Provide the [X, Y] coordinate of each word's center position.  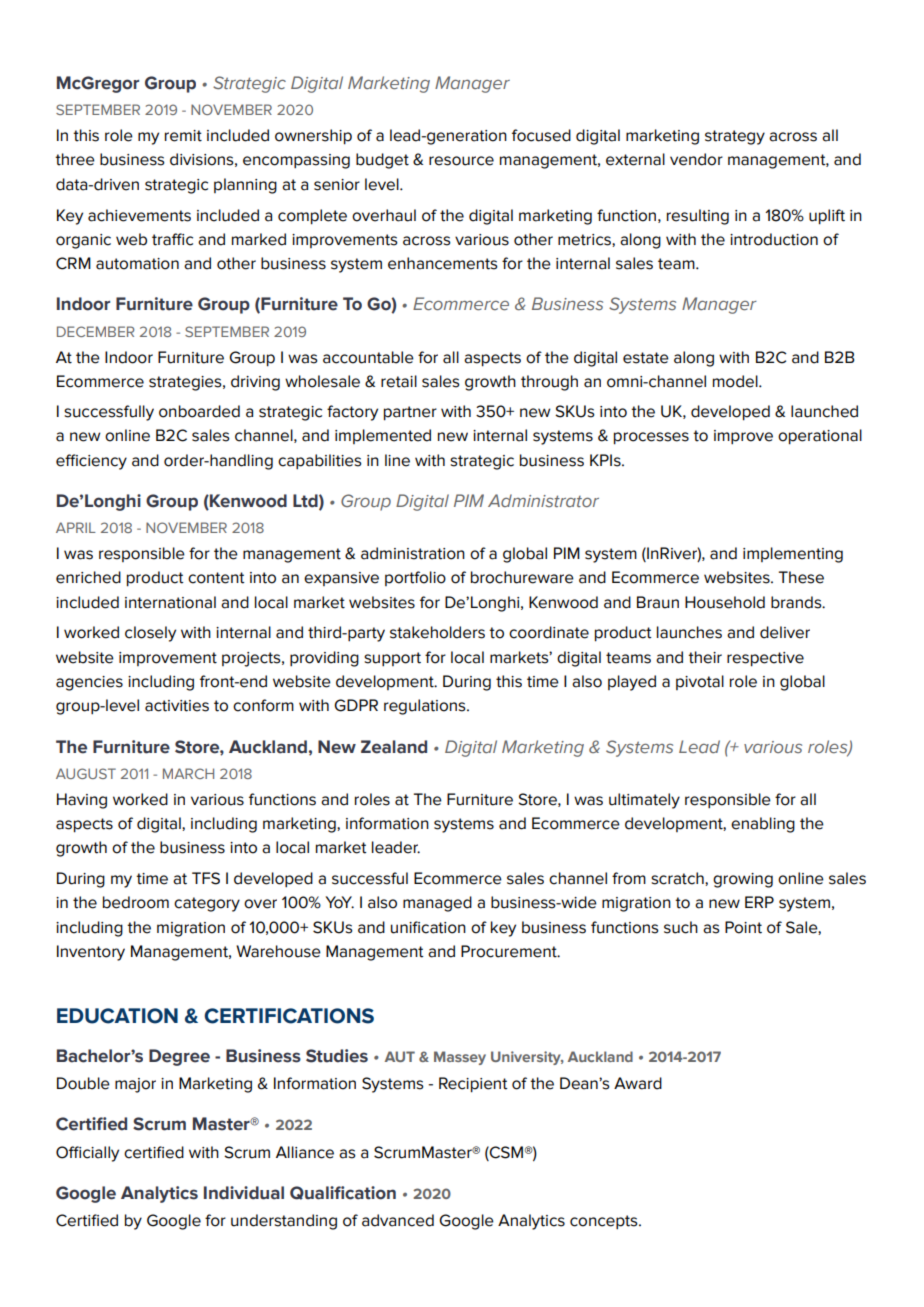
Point [743, 927]
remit [183, 136]
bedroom [136, 902]
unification [428, 927]
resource [461, 161]
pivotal [700, 682]
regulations [426, 707]
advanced [398, 1220]
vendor [696, 159]
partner [410, 413]
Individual [244, 1193]
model [736, 381]
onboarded [199, 411]
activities [177, 706]
